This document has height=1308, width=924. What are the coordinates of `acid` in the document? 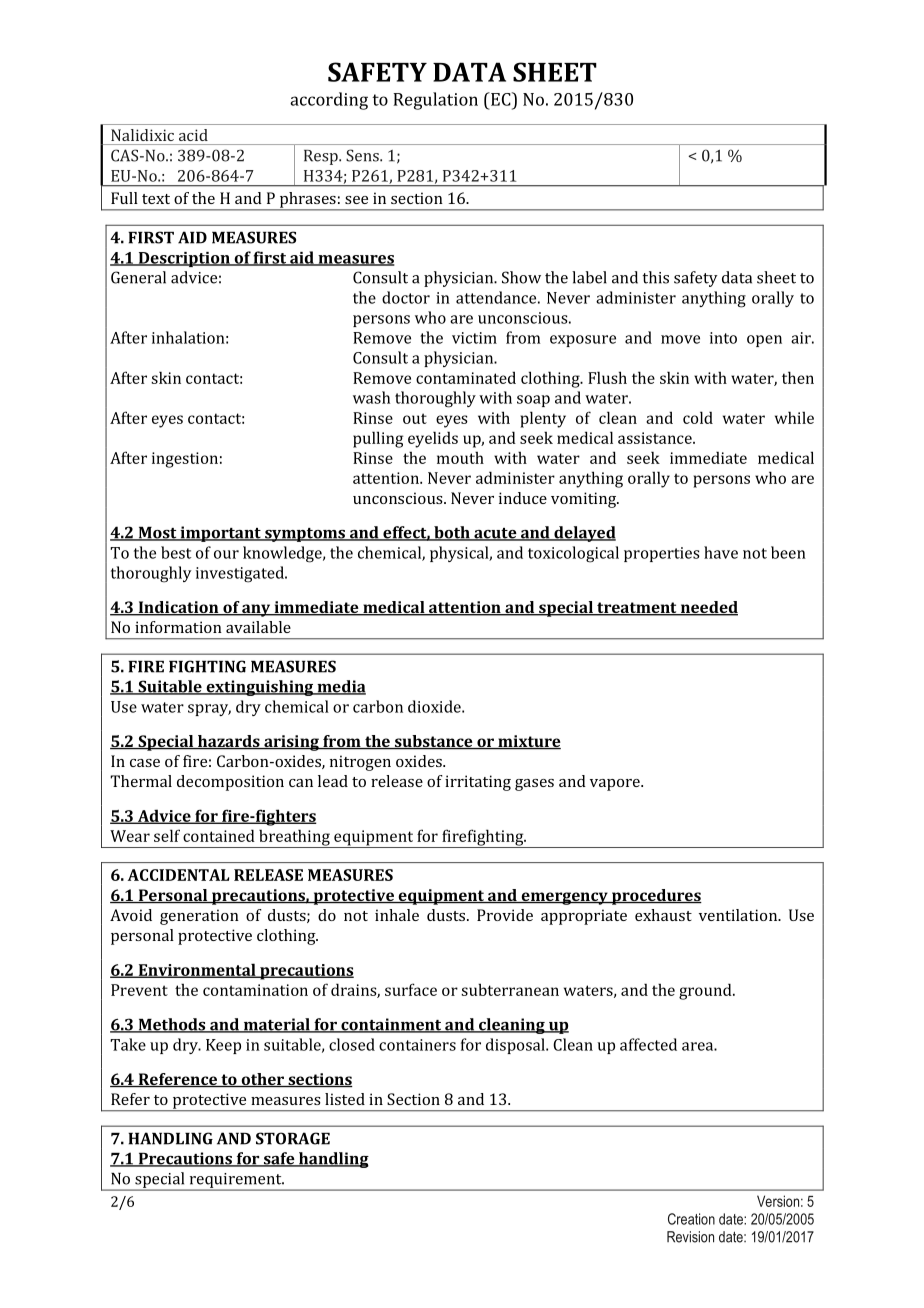 It's located at (193, 135).
